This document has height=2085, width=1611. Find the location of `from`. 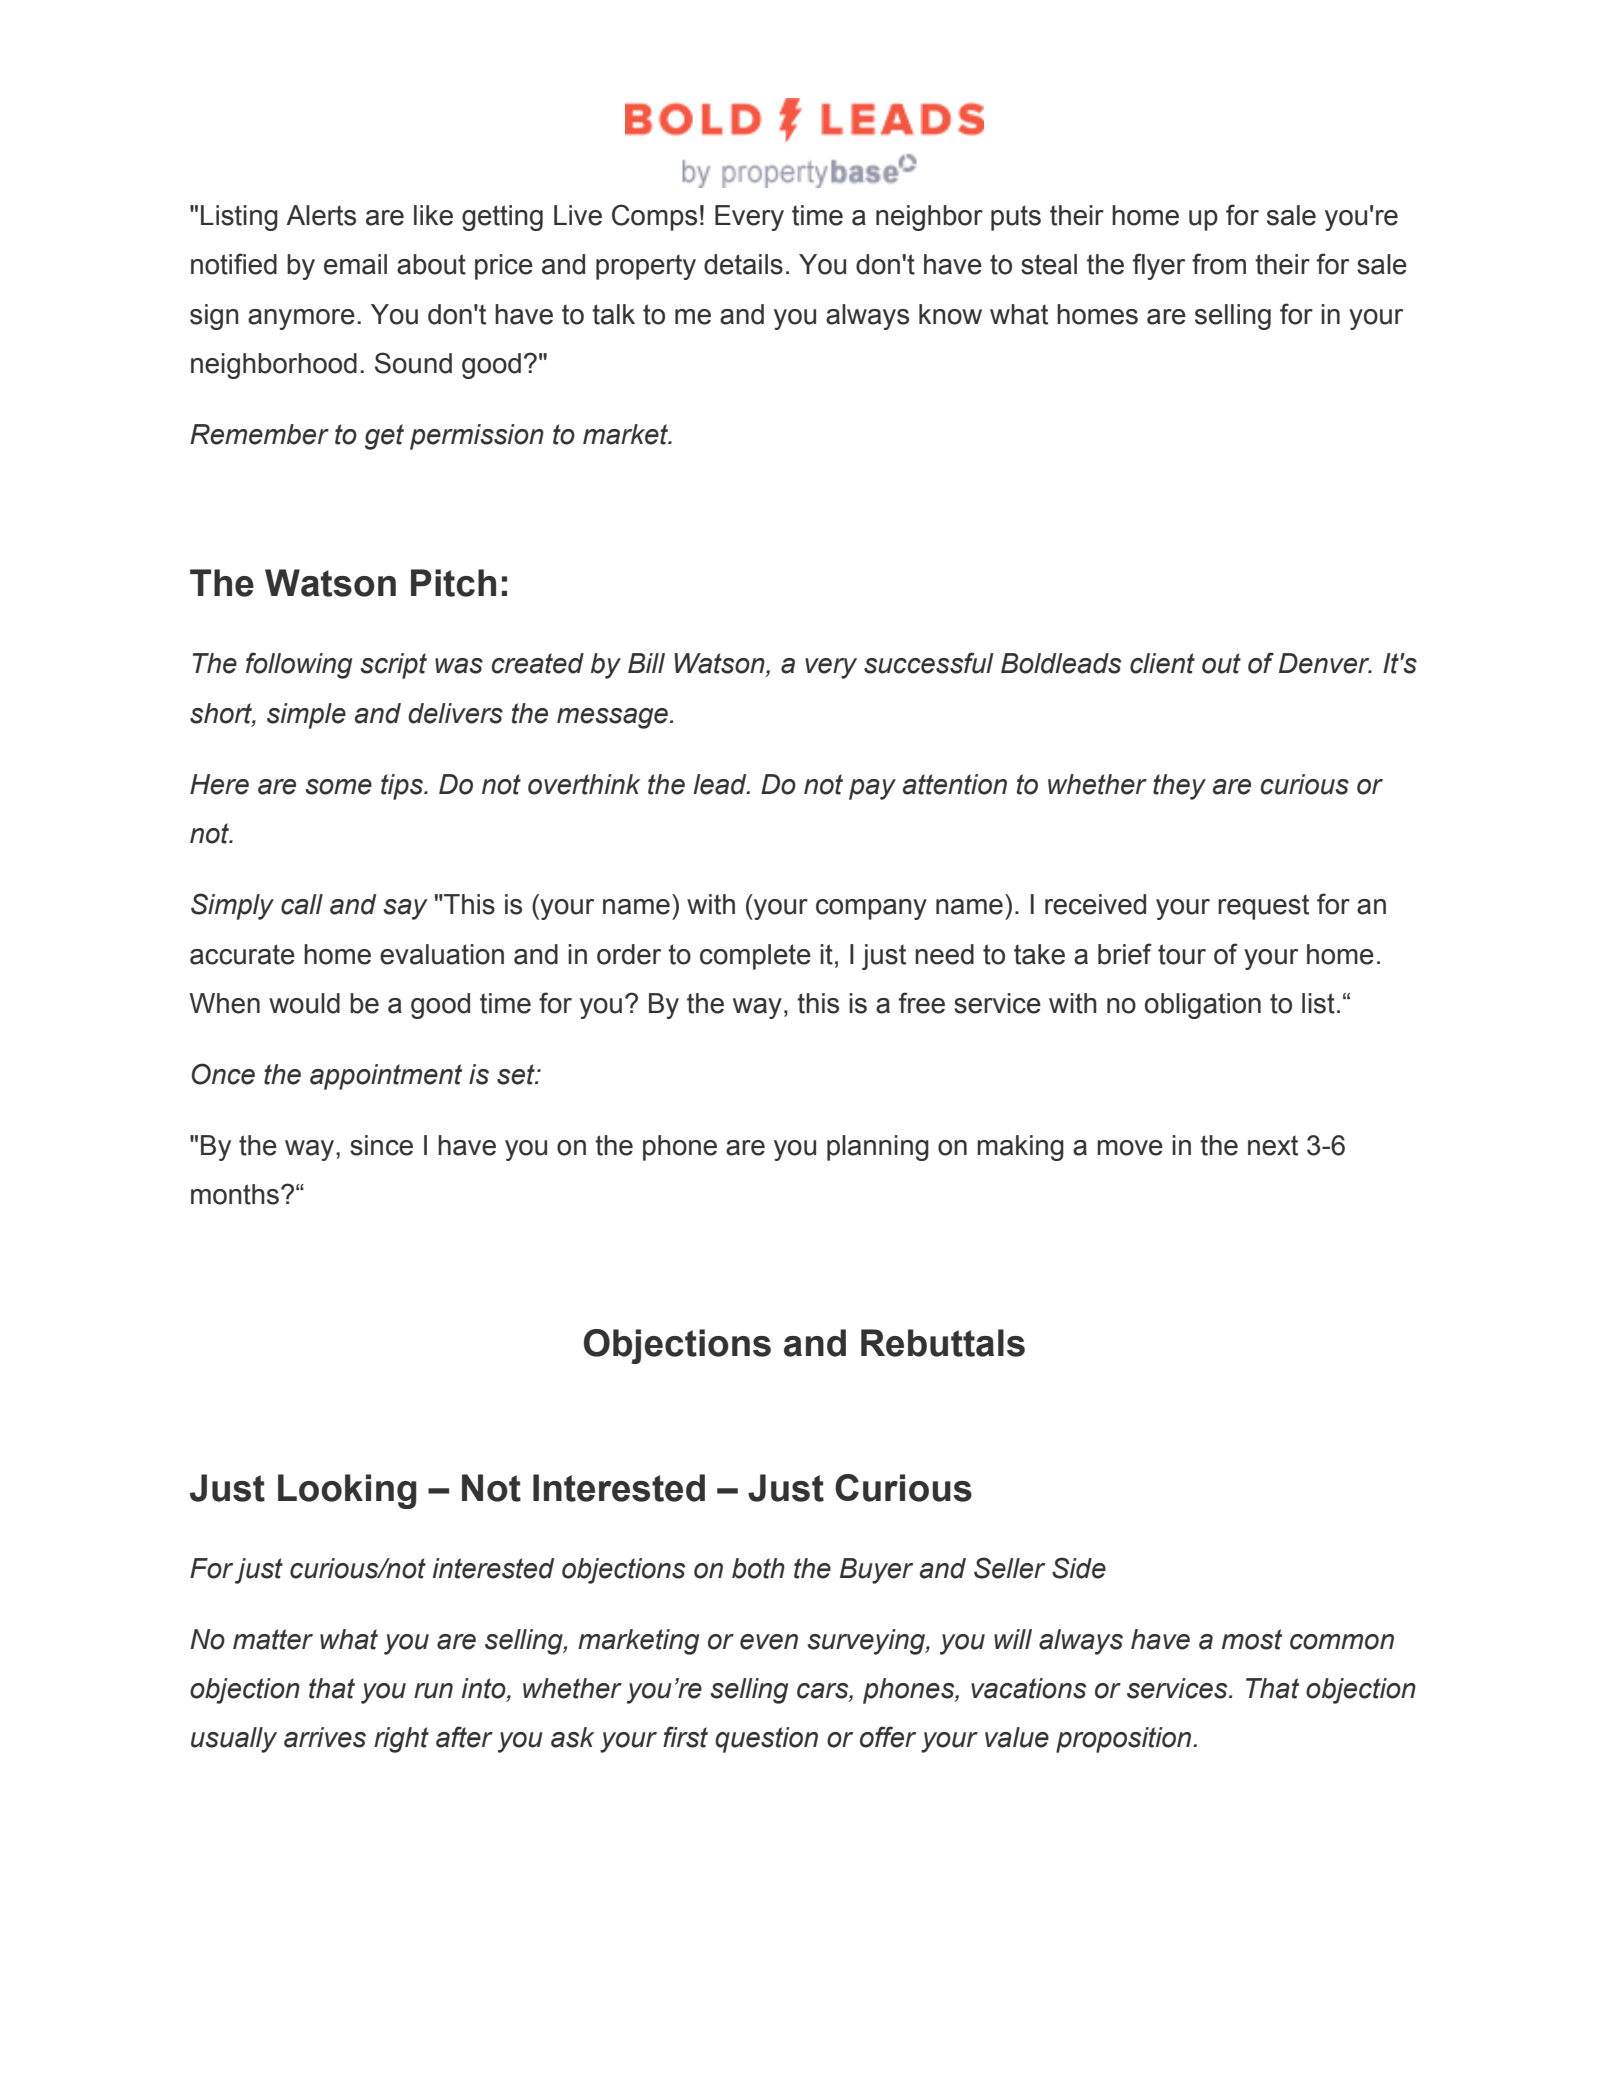

from is located at coordinates (1219, 264).
